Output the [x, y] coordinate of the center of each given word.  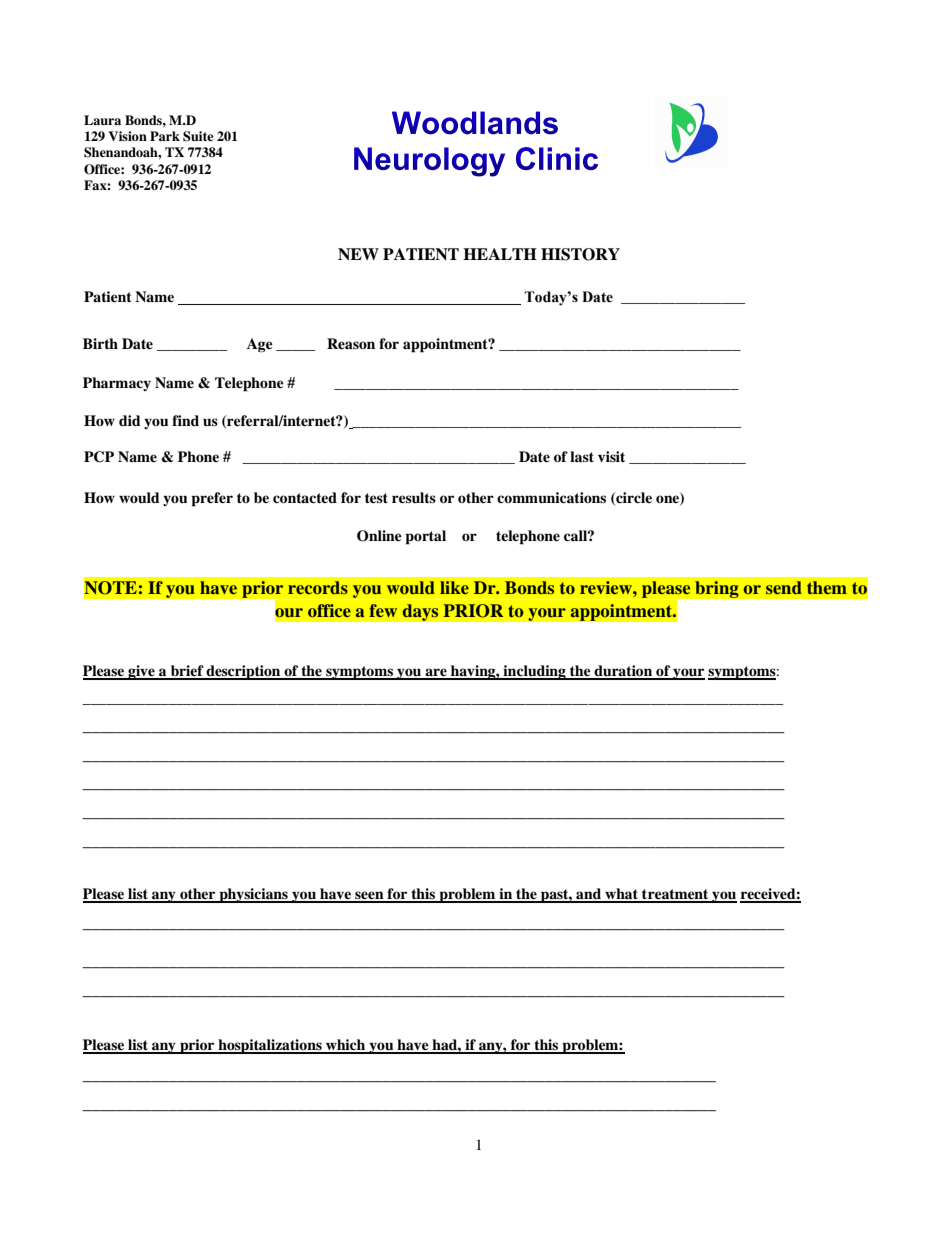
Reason [351, 343]
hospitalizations [270, 1046]
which [346, 1046]
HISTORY [580, 254]
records [318, 587]
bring [717, 589]
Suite [198, 136]
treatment [675, 895]
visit [611, 456]
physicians [253, 895]
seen [369, 896]
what [621, 895]
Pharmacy [117, 384]
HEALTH [500, 254]
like [454, 587]
